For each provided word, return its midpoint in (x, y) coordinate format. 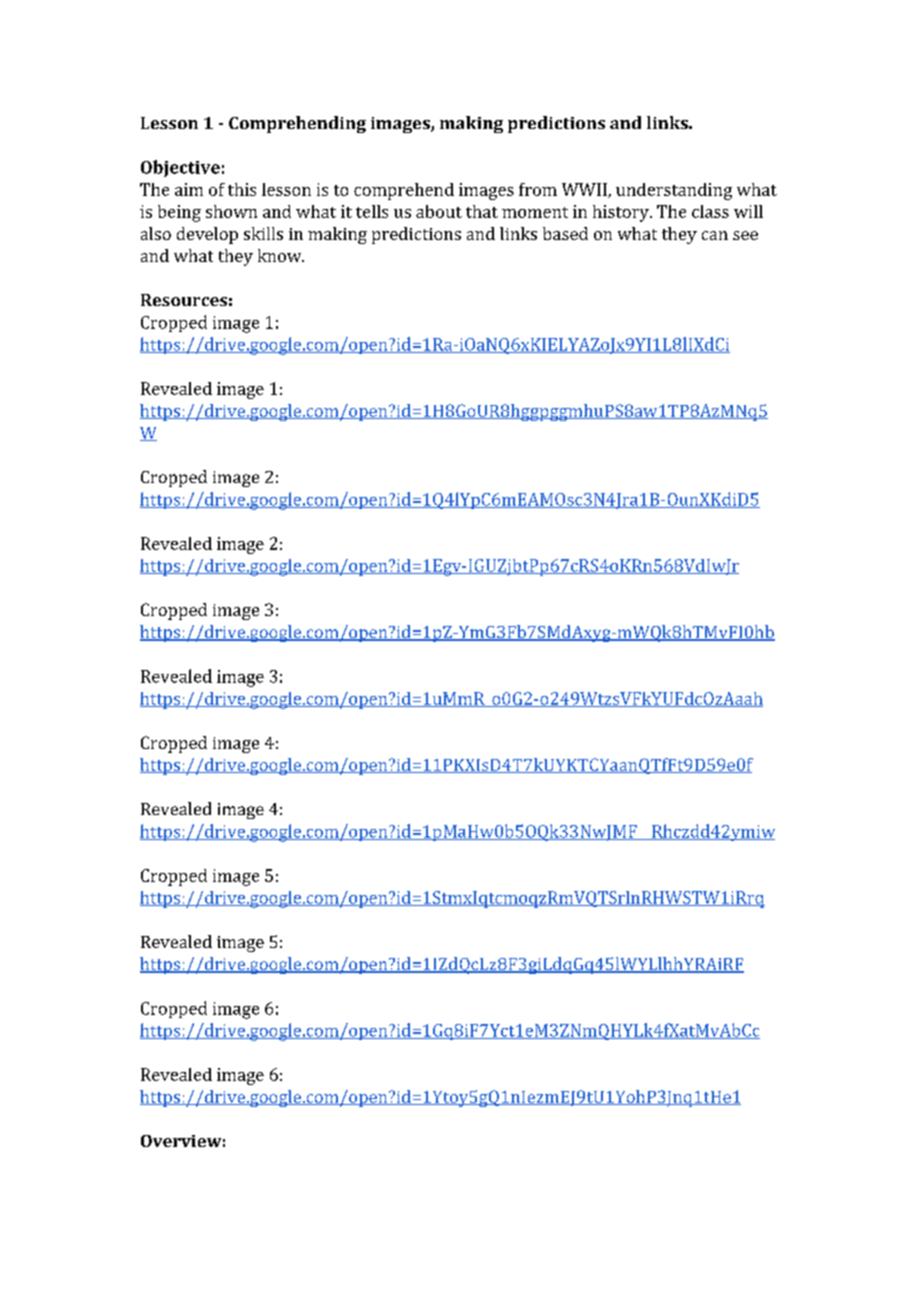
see (745, 235)
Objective (180, 168)
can (715, 235)
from (538, 189)
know (281, 255)
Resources (184, 300)
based (565, 233)
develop (207, 235)
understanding (674, 191)
